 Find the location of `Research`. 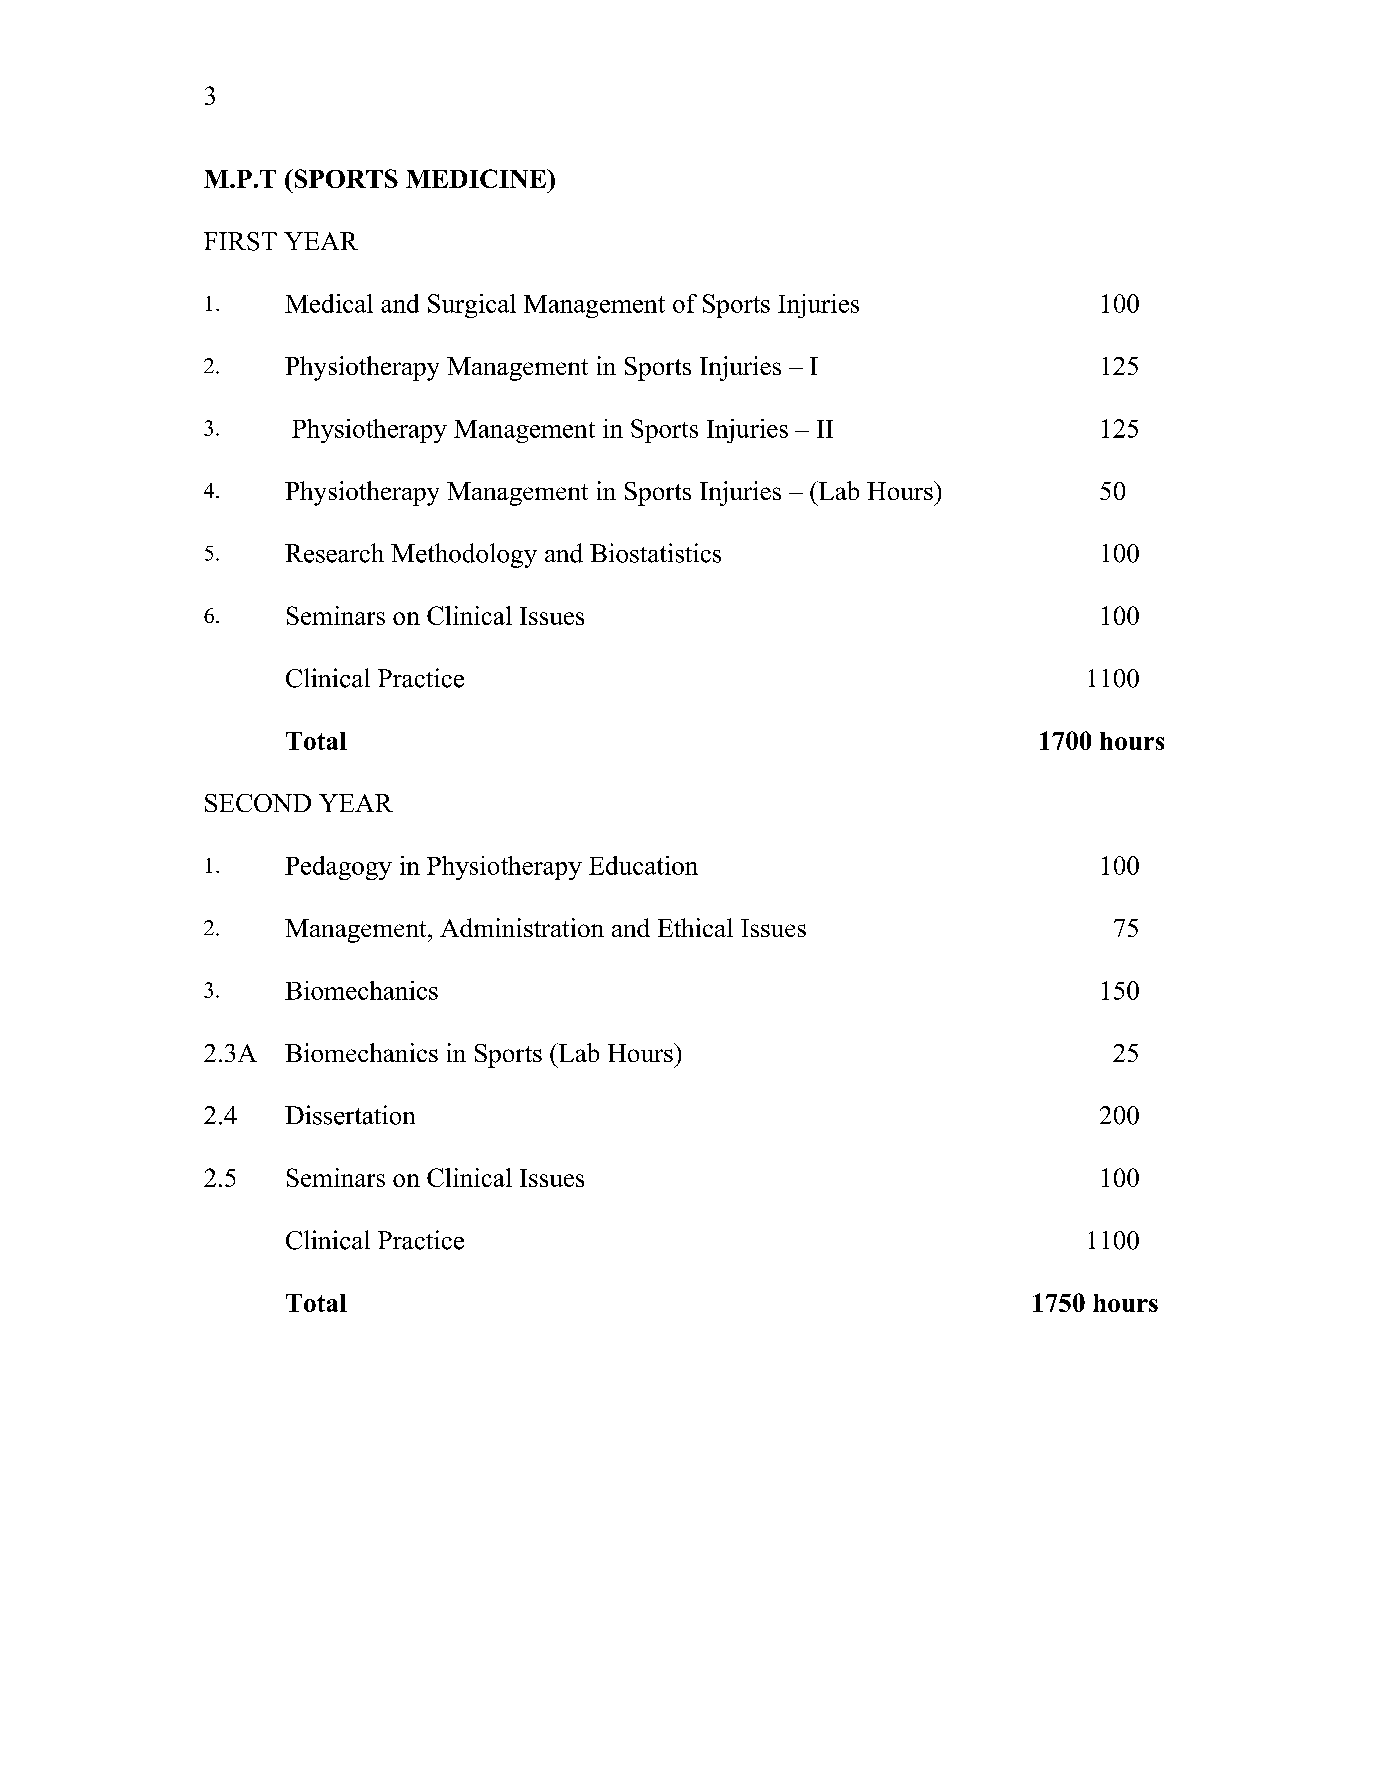

Research is located at coordinates (334, 553).
